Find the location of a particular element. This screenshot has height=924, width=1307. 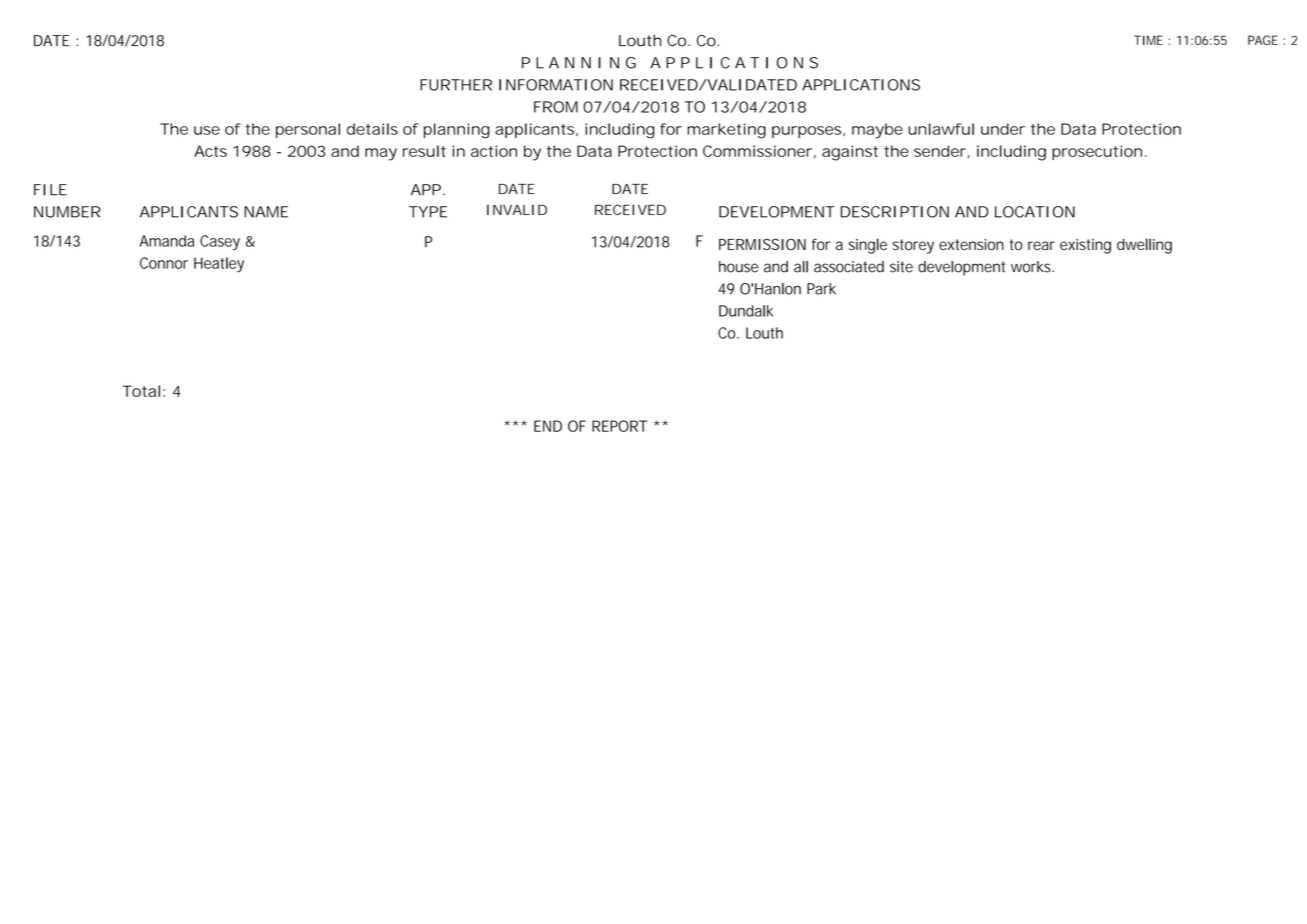

Total is located at coordinates (141, 391).
